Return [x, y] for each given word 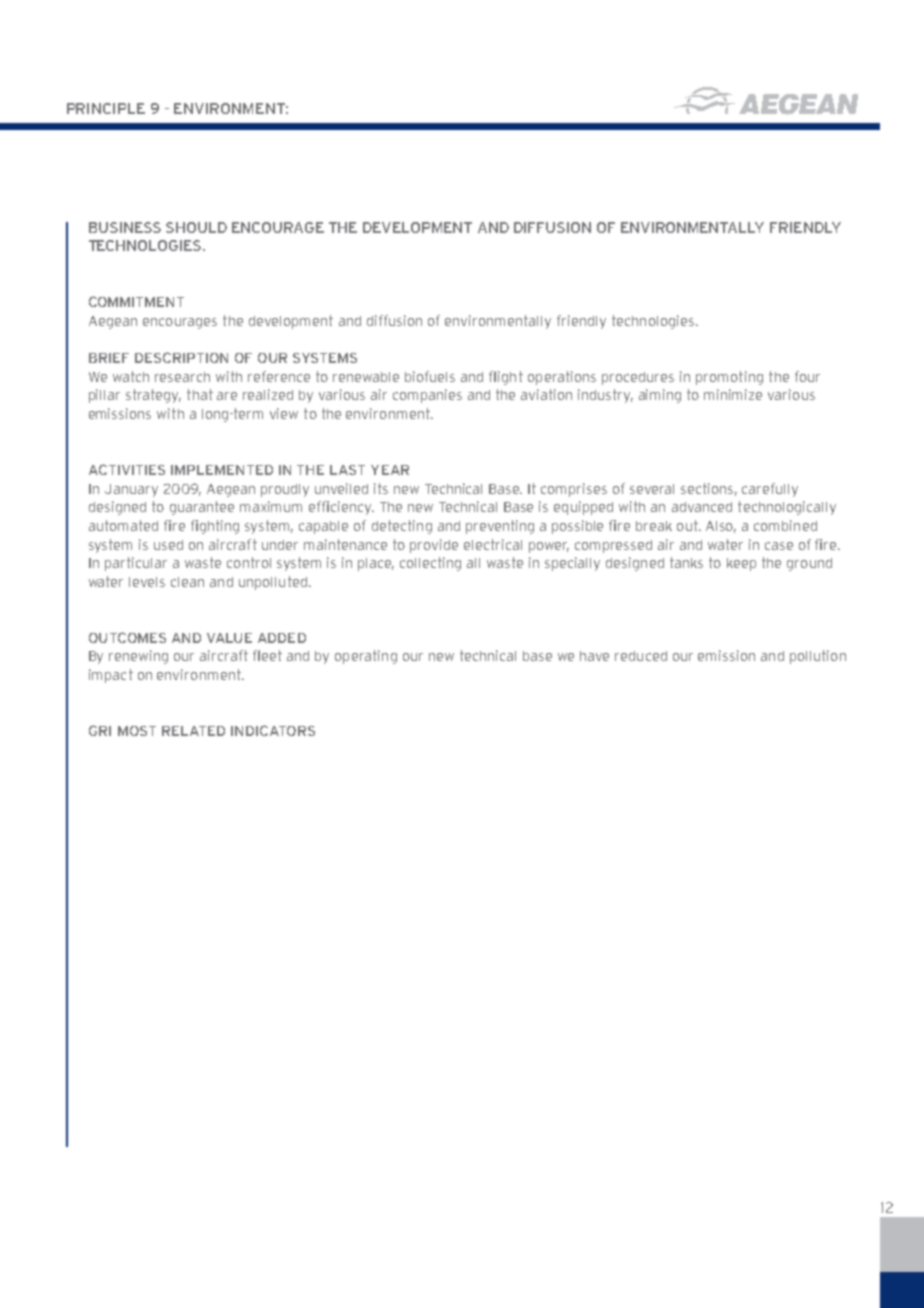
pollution [818, 657]
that [200, 394]
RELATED [193, 731]
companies [427, 396]
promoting [729, 378]
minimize [733, 394]
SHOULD [196, 227]
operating [366, 657]
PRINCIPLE [106, 108]
